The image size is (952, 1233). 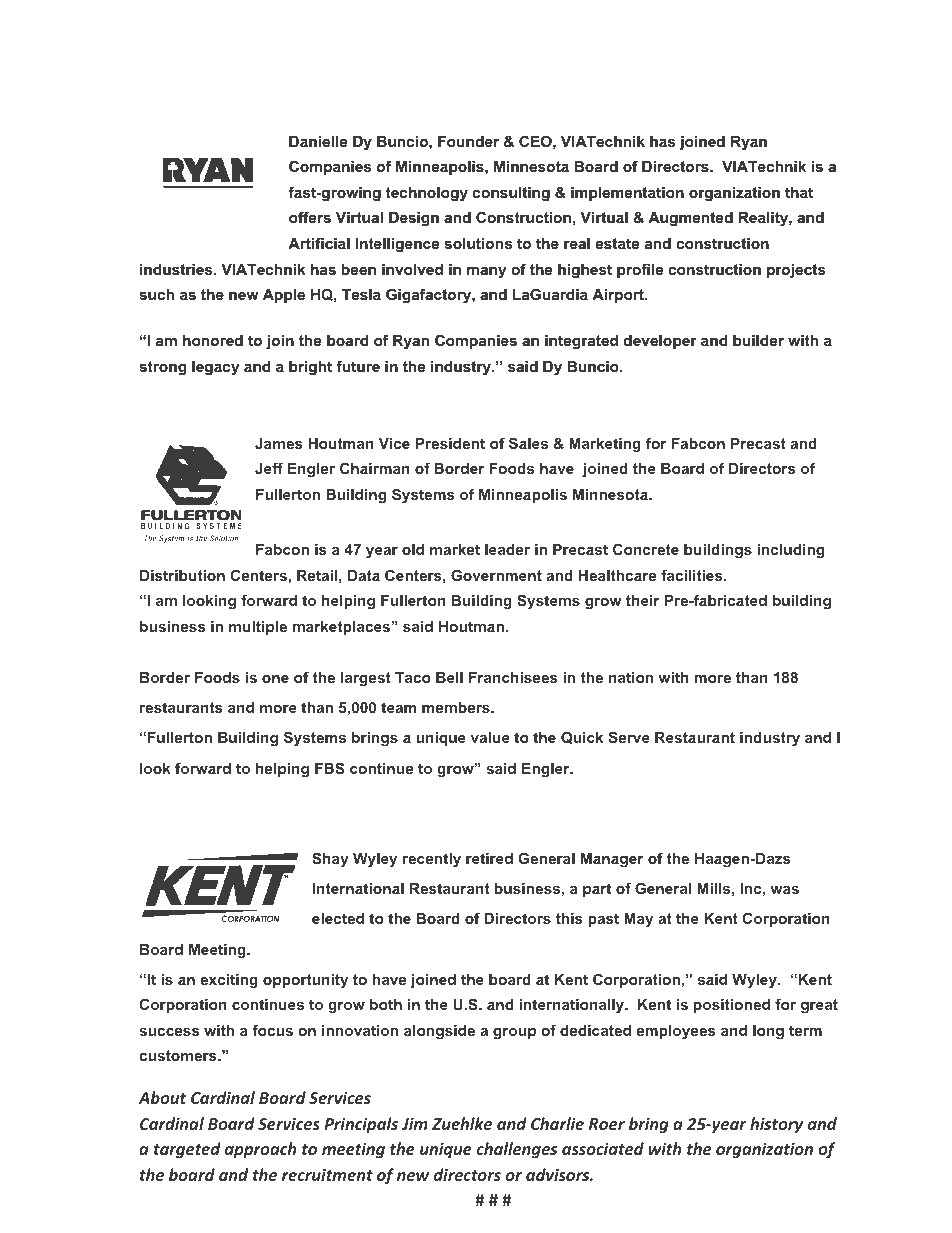 What do you see at coordinates (513, 677) in the screenshot?
I see `Franchisees` at bounding box center [513, 677].
